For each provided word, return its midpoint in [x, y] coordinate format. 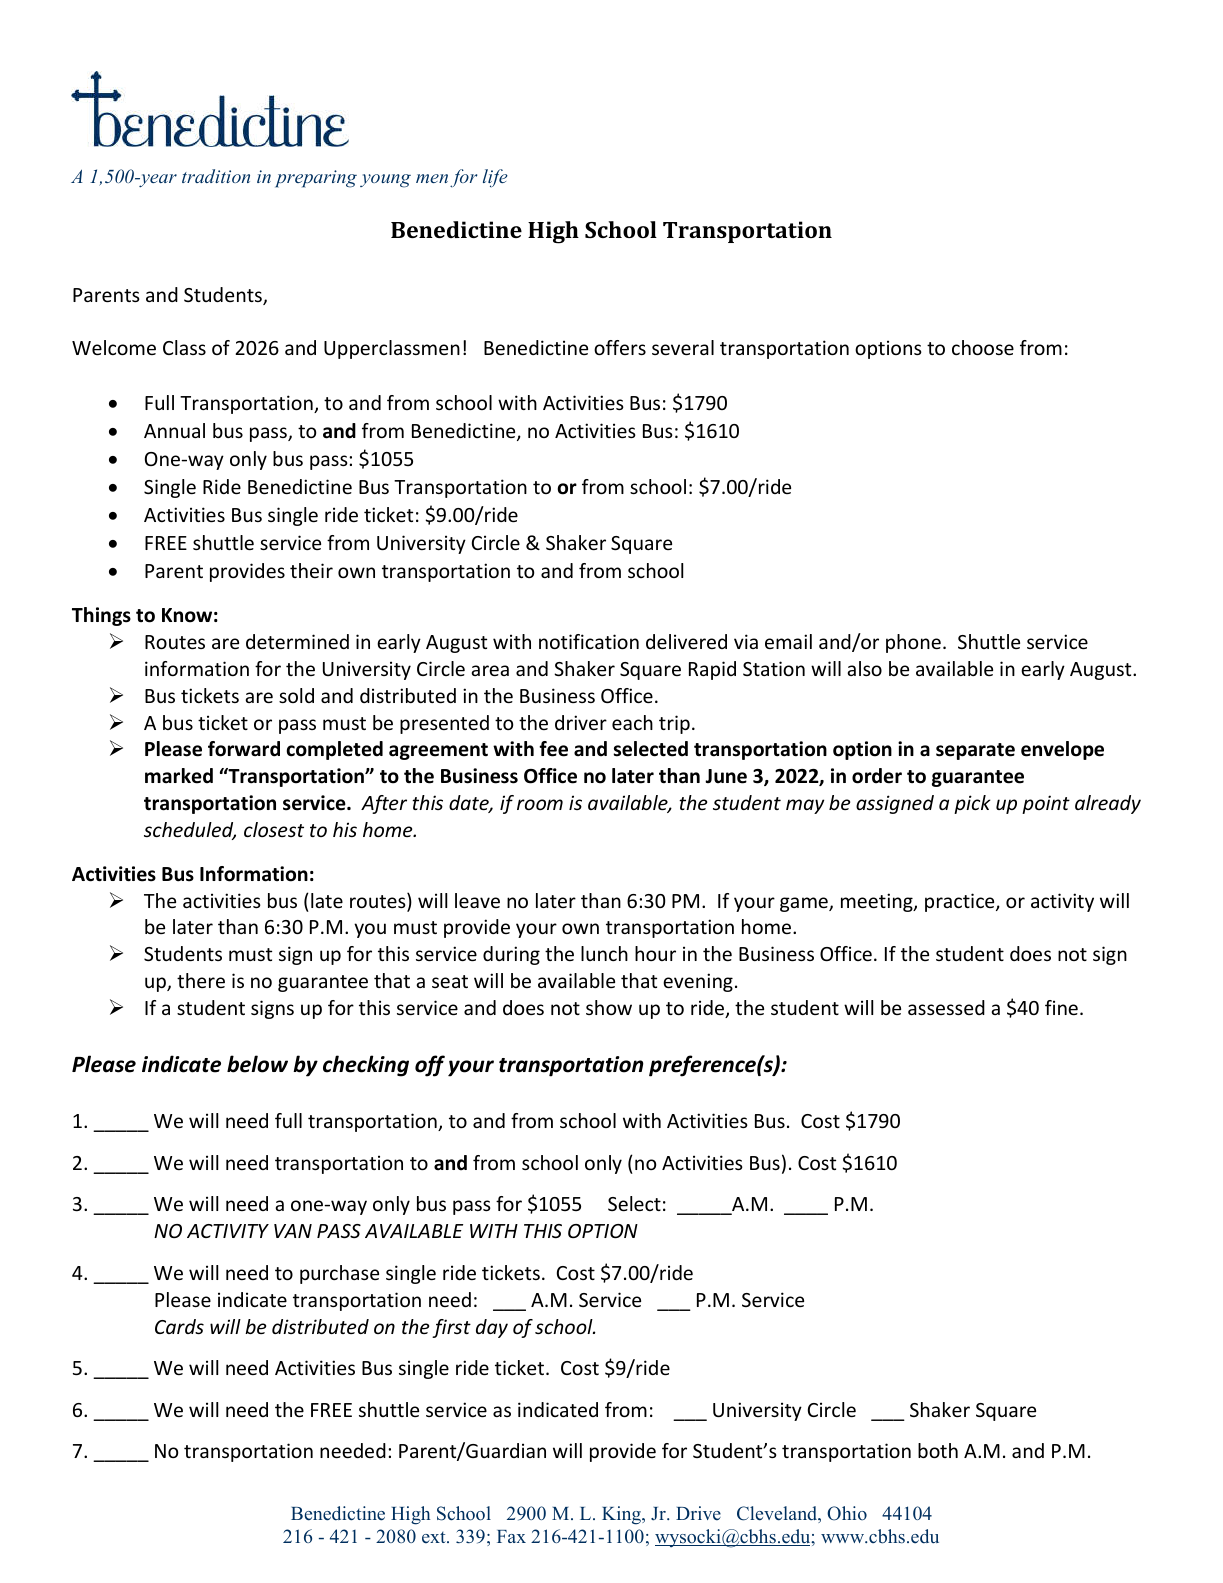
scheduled [190, 831]
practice [961, 902]
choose [983, 347]
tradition [216, 176]
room [540, 804]
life [495, 178]
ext [435, 1538]
